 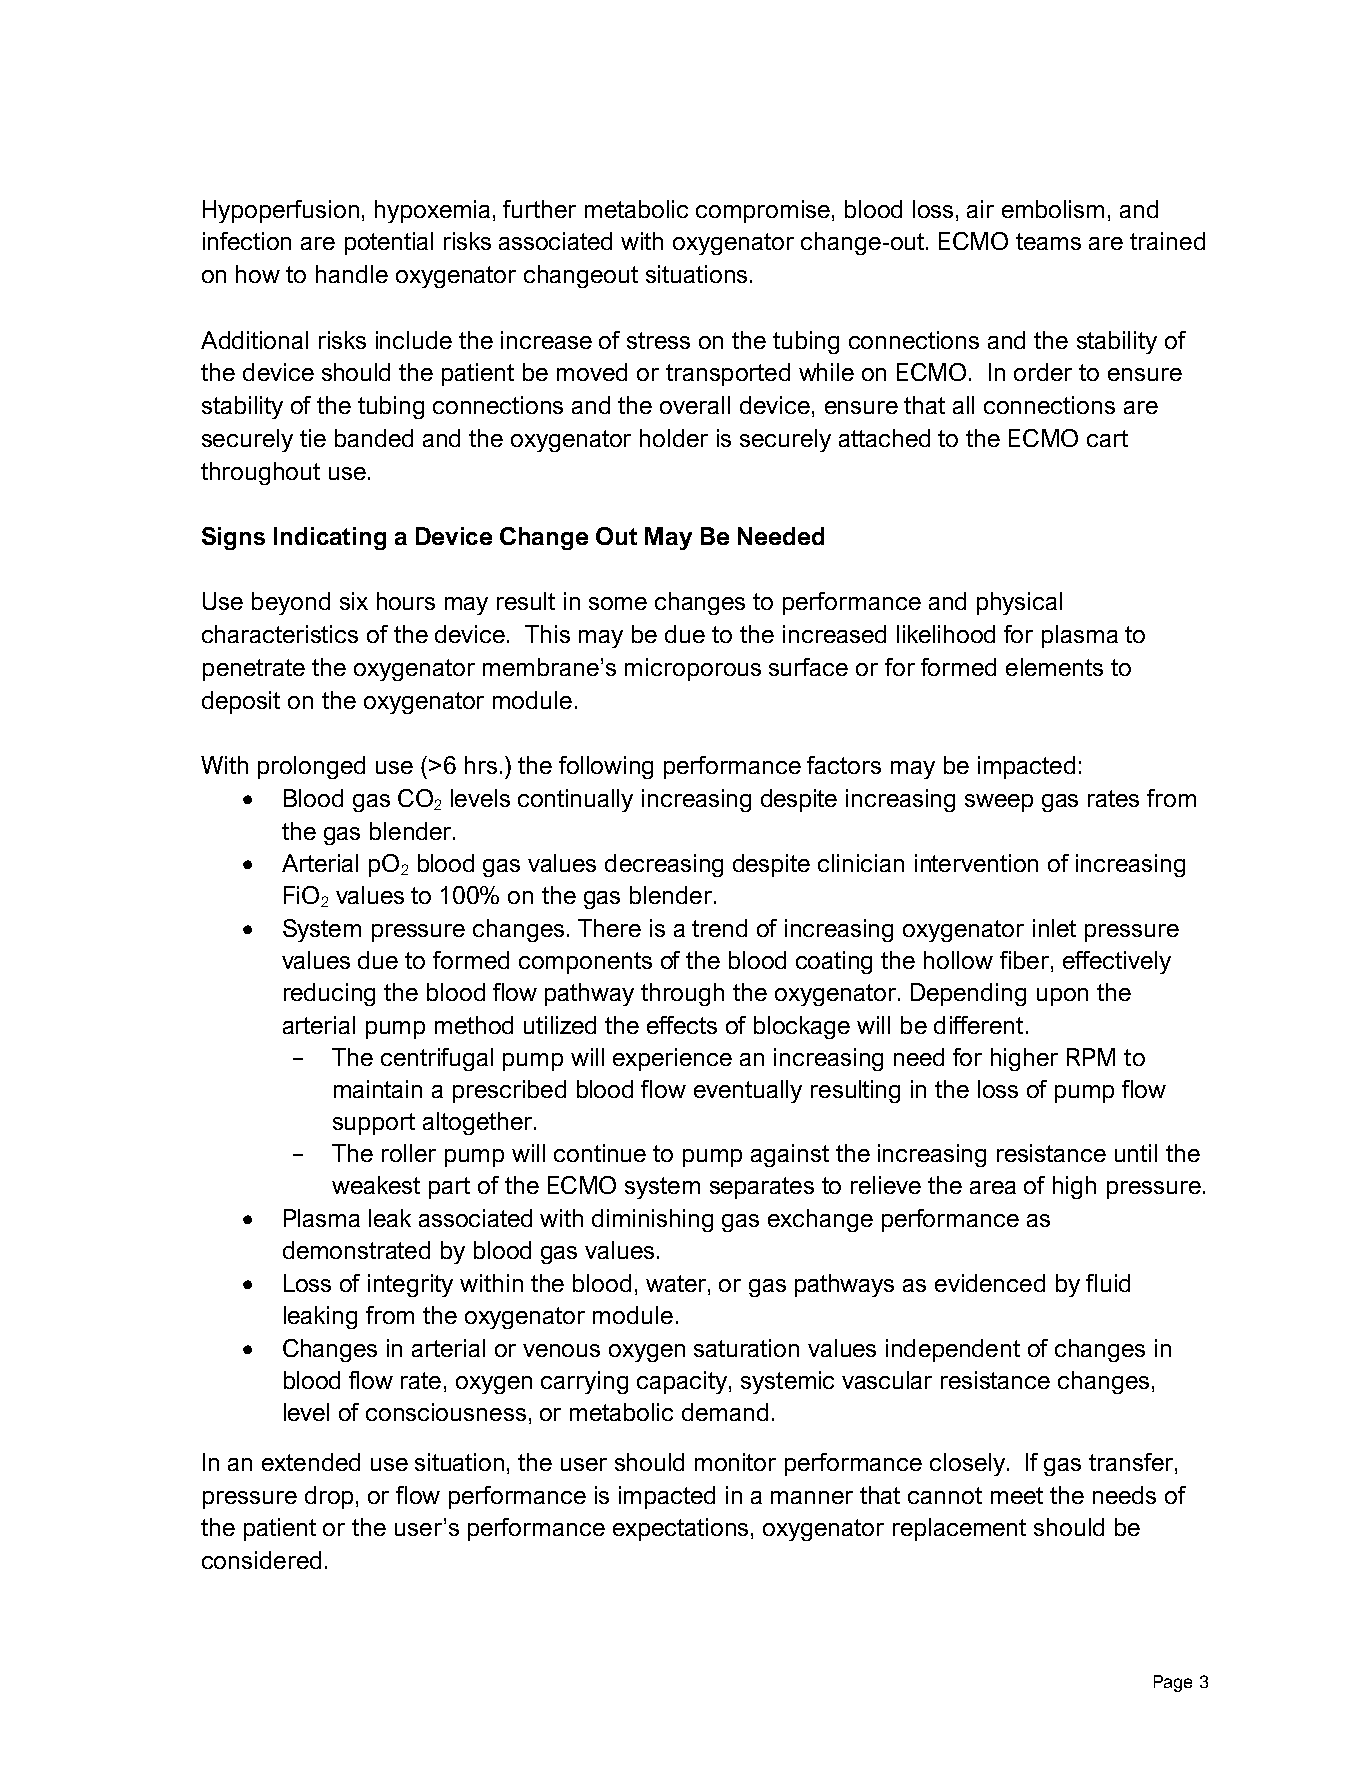 I want to click on reducing, so click(x=329, y=994).
